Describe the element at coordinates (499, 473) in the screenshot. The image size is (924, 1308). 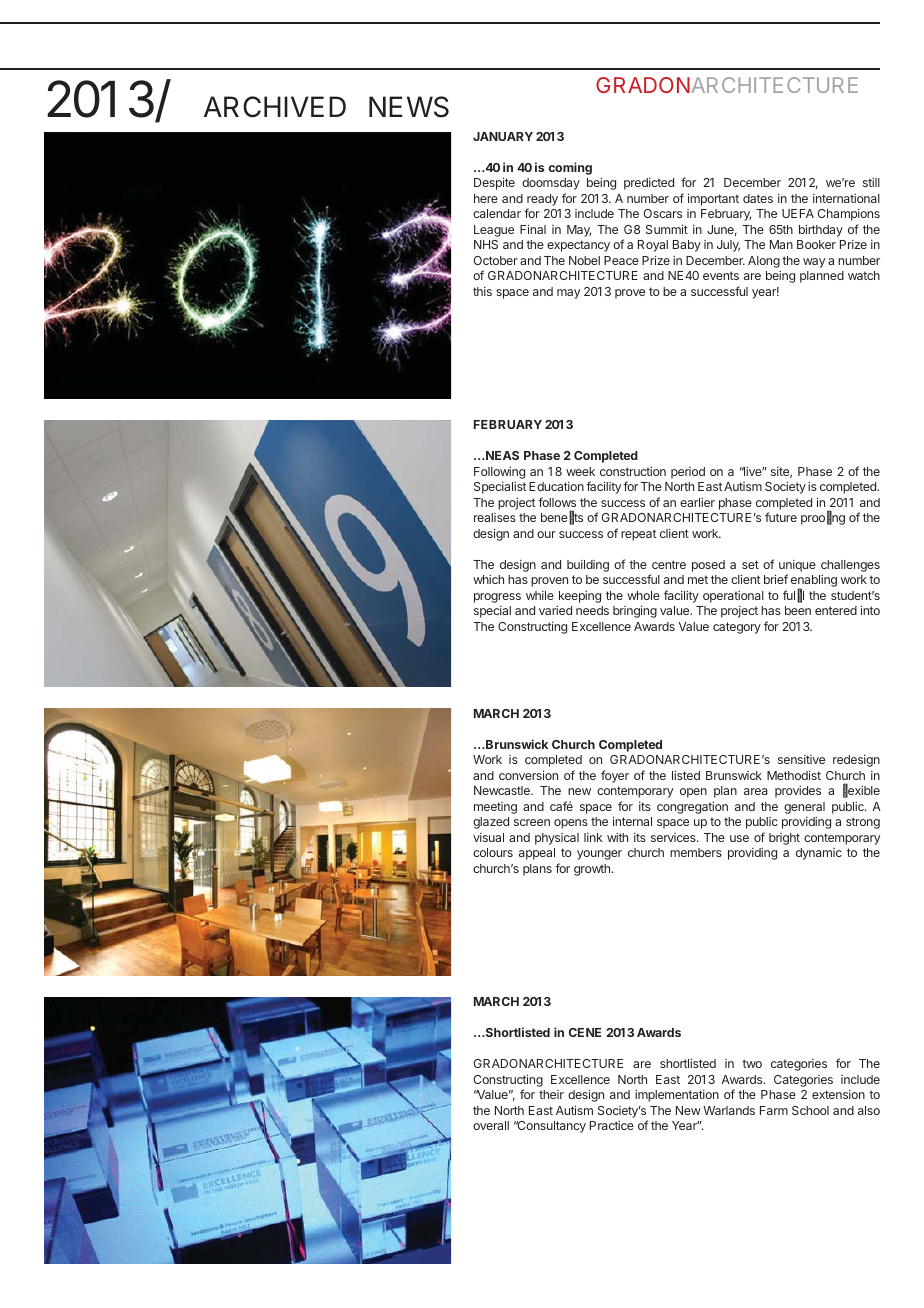
I see `Following` at that location.
